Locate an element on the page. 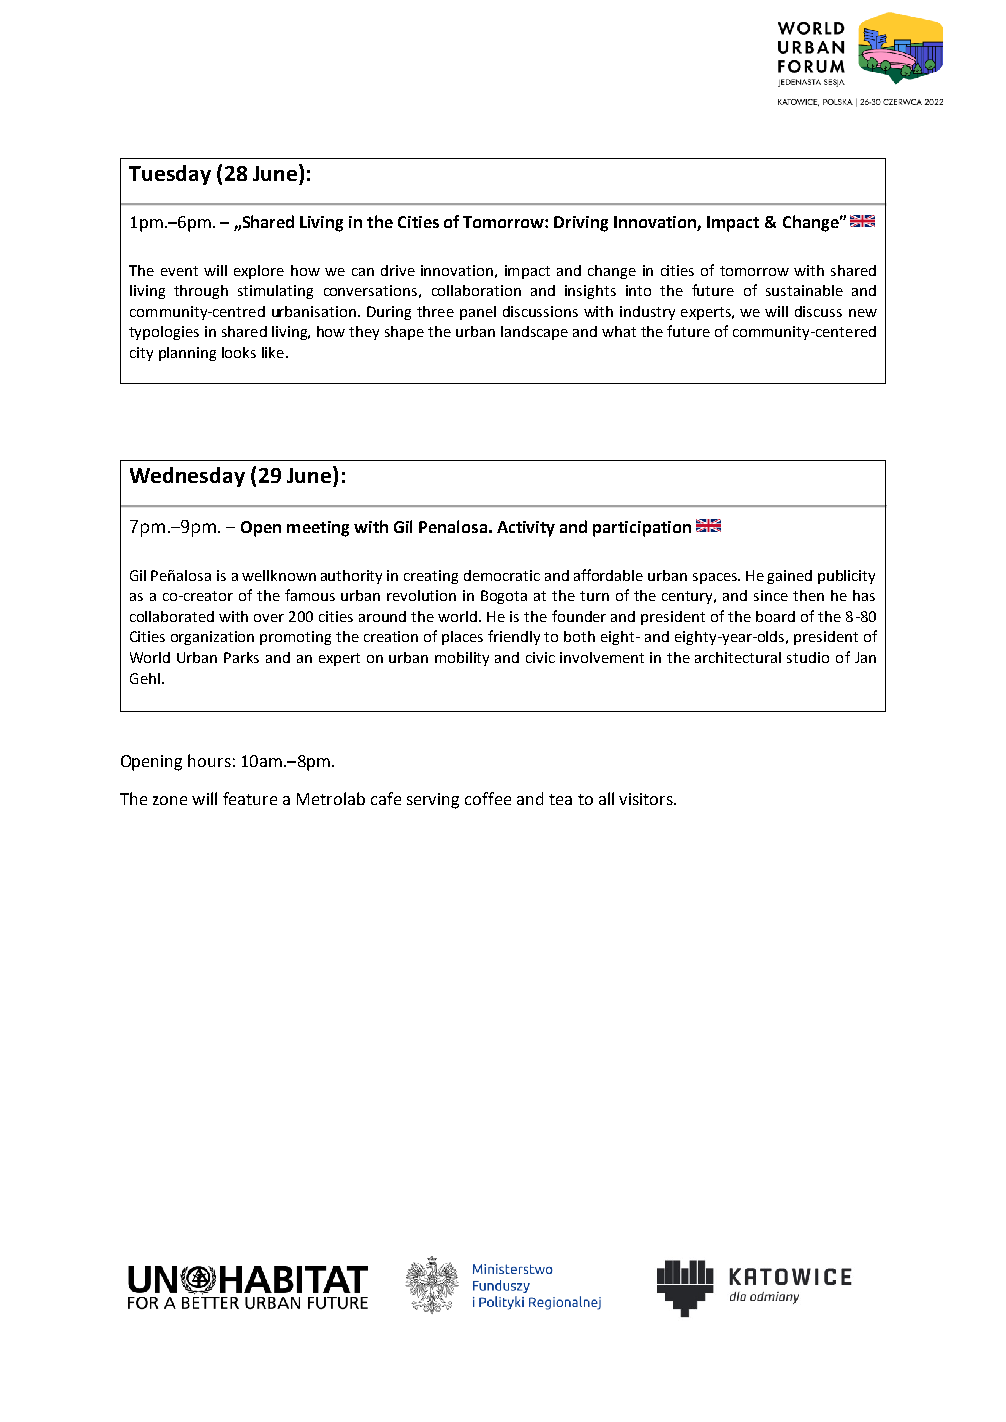  Driving is located at coordinates (581, 224).
